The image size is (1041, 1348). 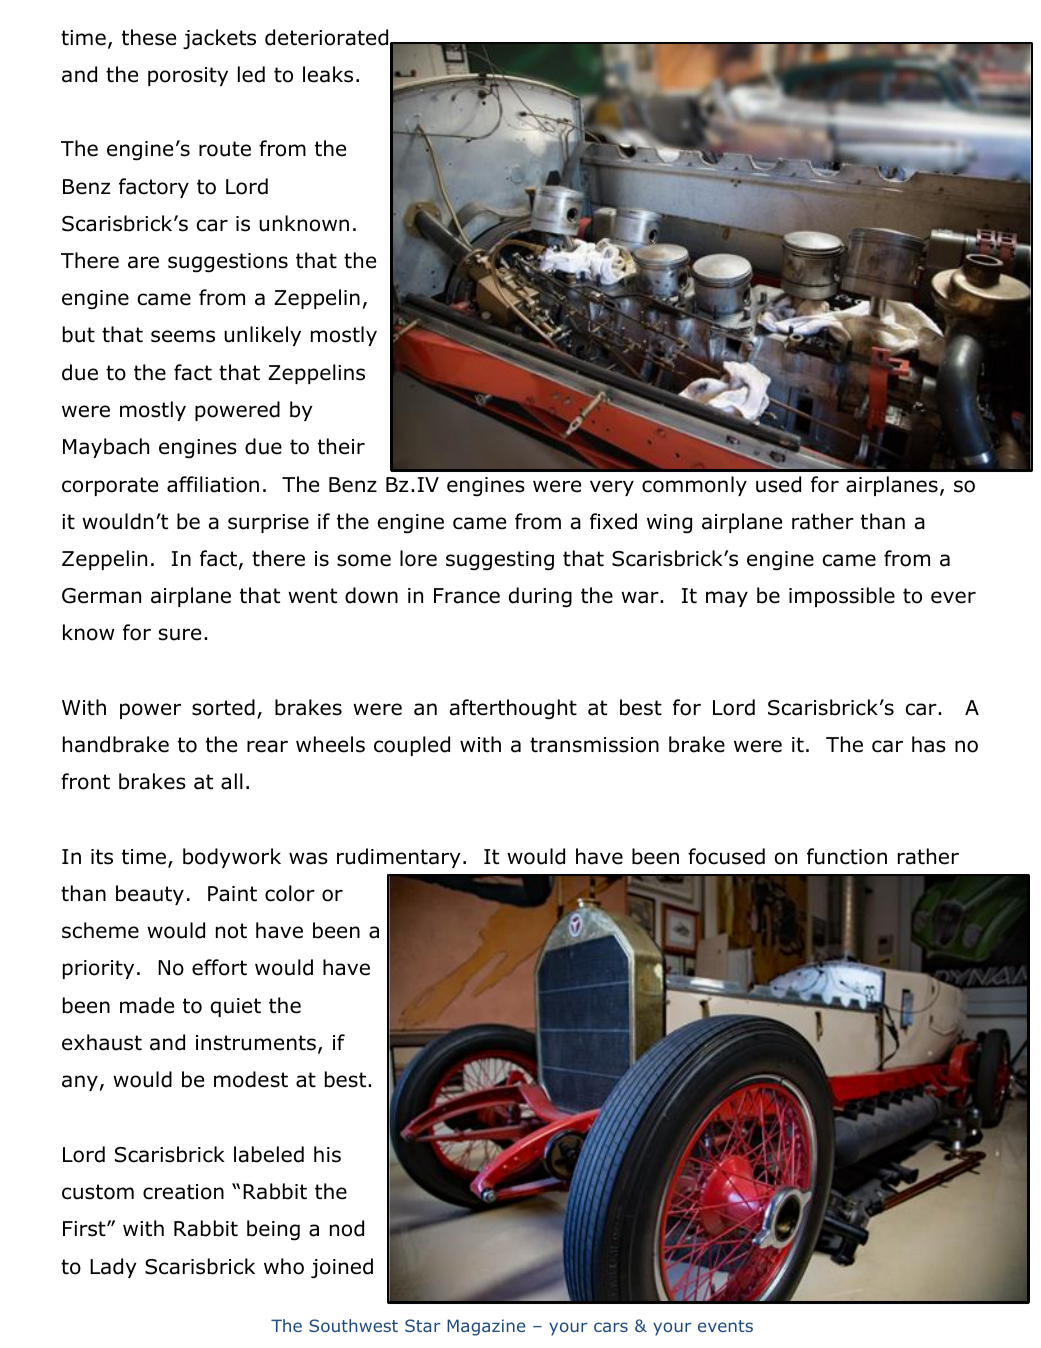 What do you see at coordinates (694, 486) in the screenshot?
I see `commonly` at bounding box center [694, 486].
